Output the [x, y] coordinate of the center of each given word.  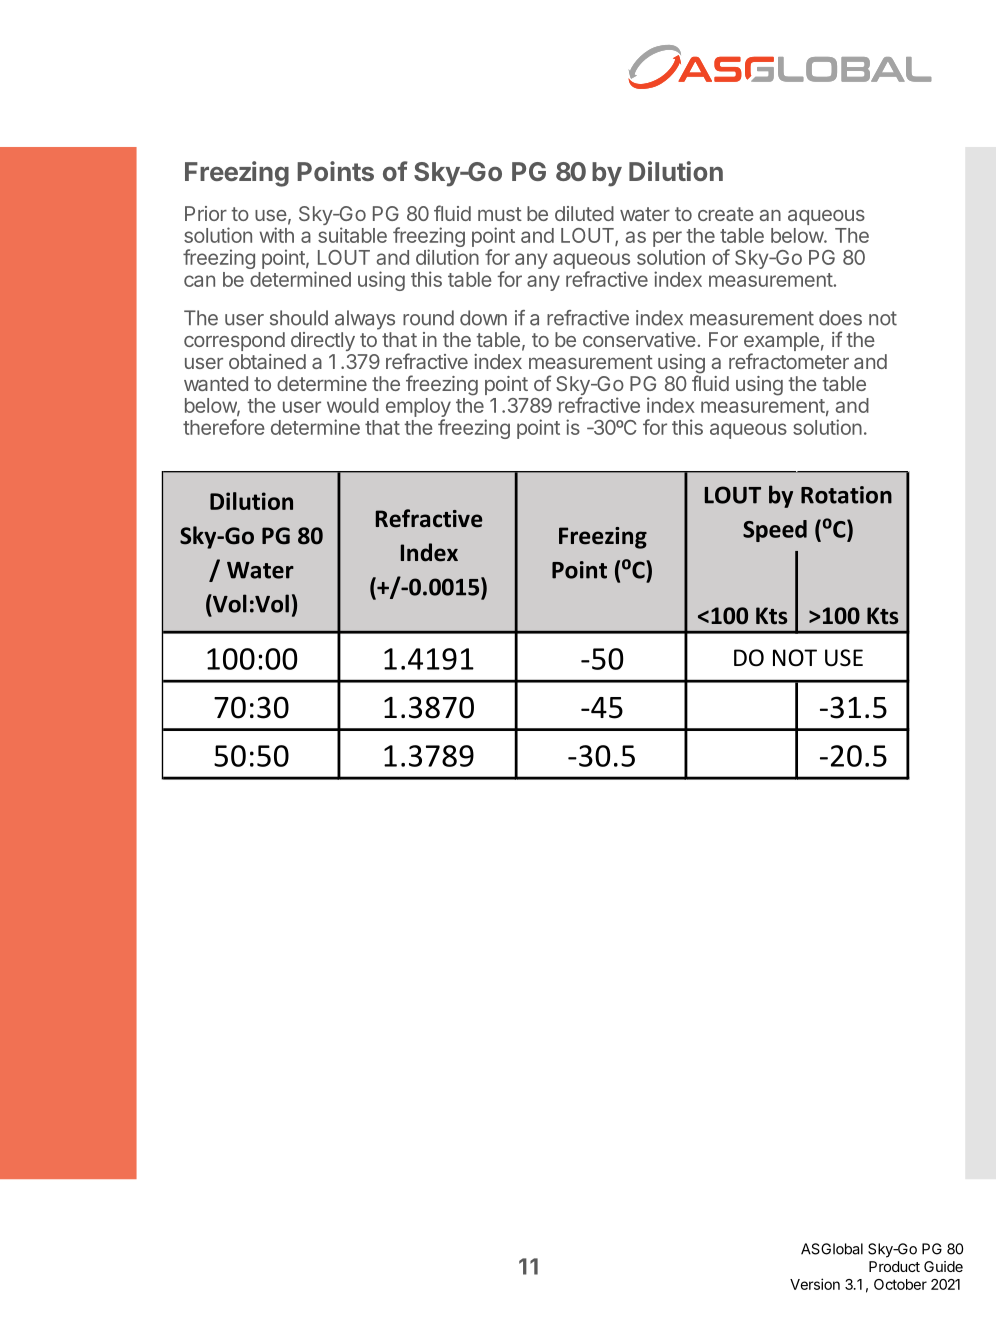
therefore [224, 427]
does [840, 318]
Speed [775, 531]
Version [815, 1284]
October [900, 1284]
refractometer [789, 361]
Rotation [846, 495]
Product [894, 1266]
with [277, 235]
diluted [584, 213]
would [353, 405]
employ [418, 409]
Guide [943, 1266]
